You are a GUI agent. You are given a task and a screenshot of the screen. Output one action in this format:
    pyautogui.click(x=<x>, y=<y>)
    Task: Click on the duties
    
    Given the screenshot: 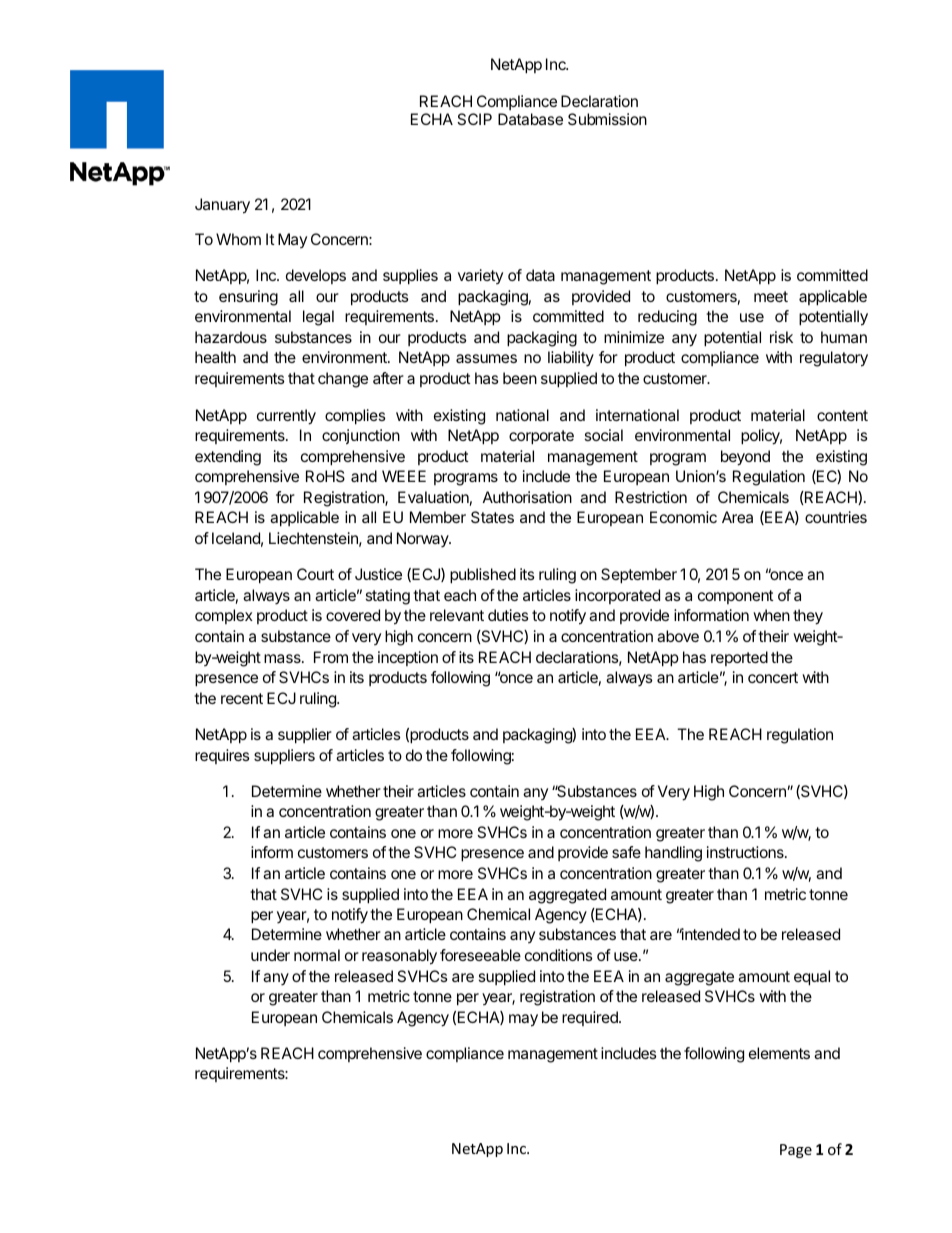 What is the action you would take?
    pyautogui.click(x=508, y=615)
